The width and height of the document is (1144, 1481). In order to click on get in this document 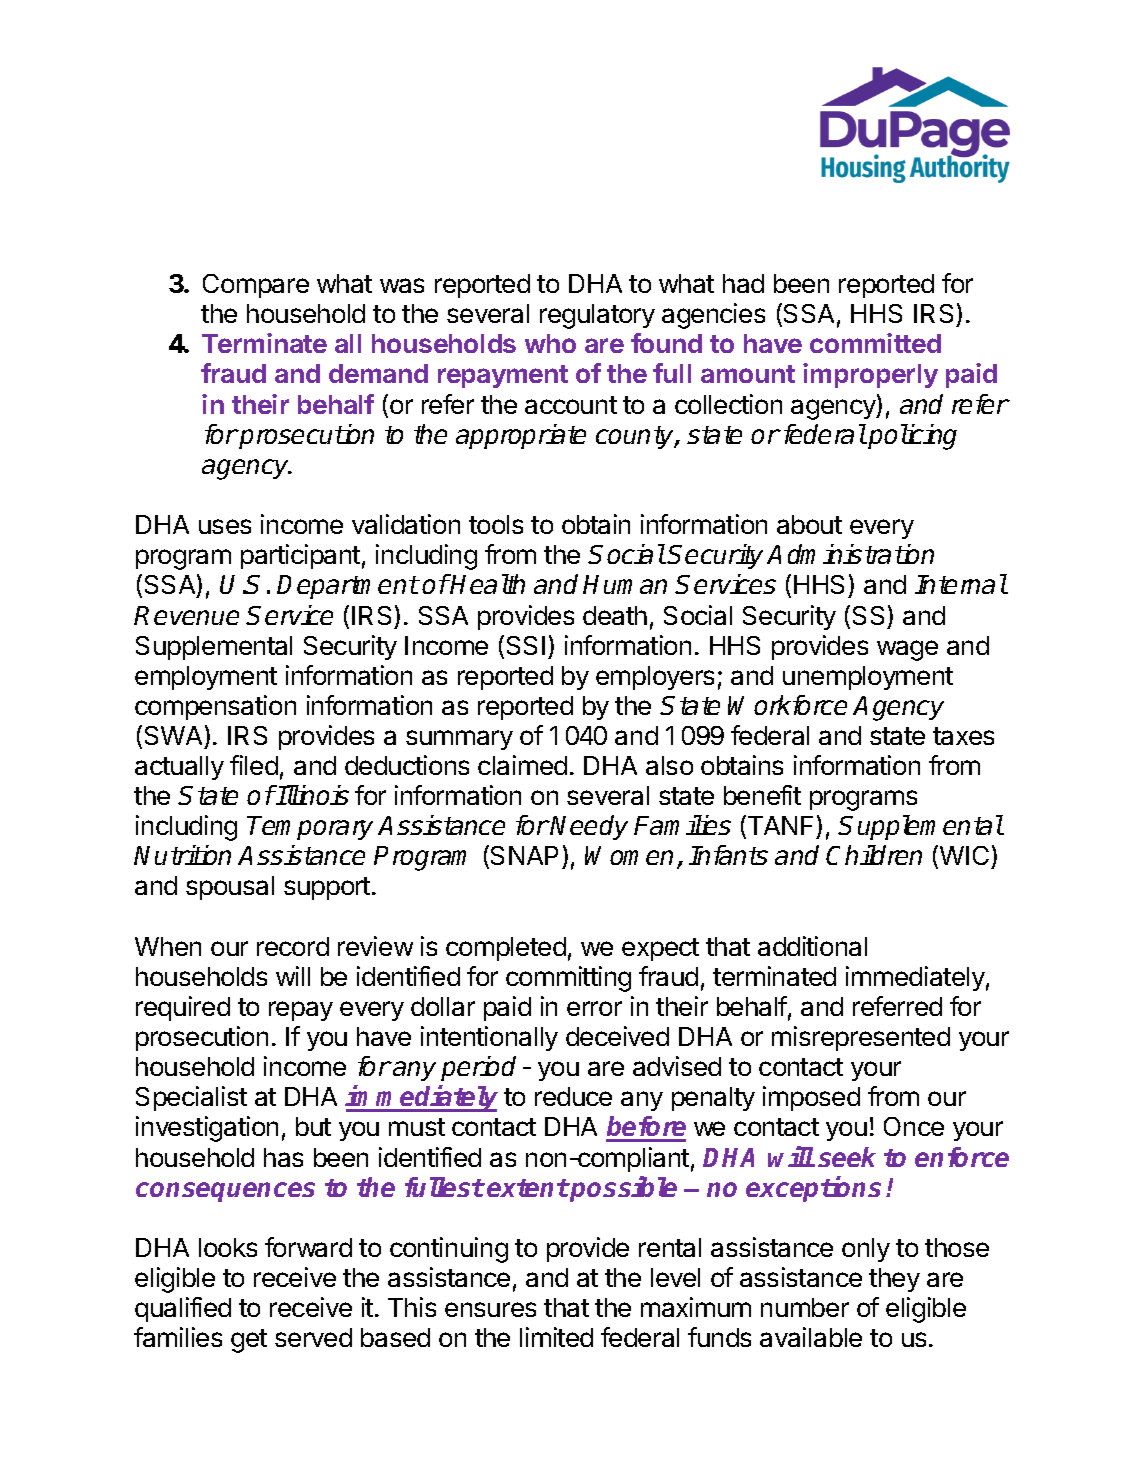, I will do `click(249, 1341)`.
